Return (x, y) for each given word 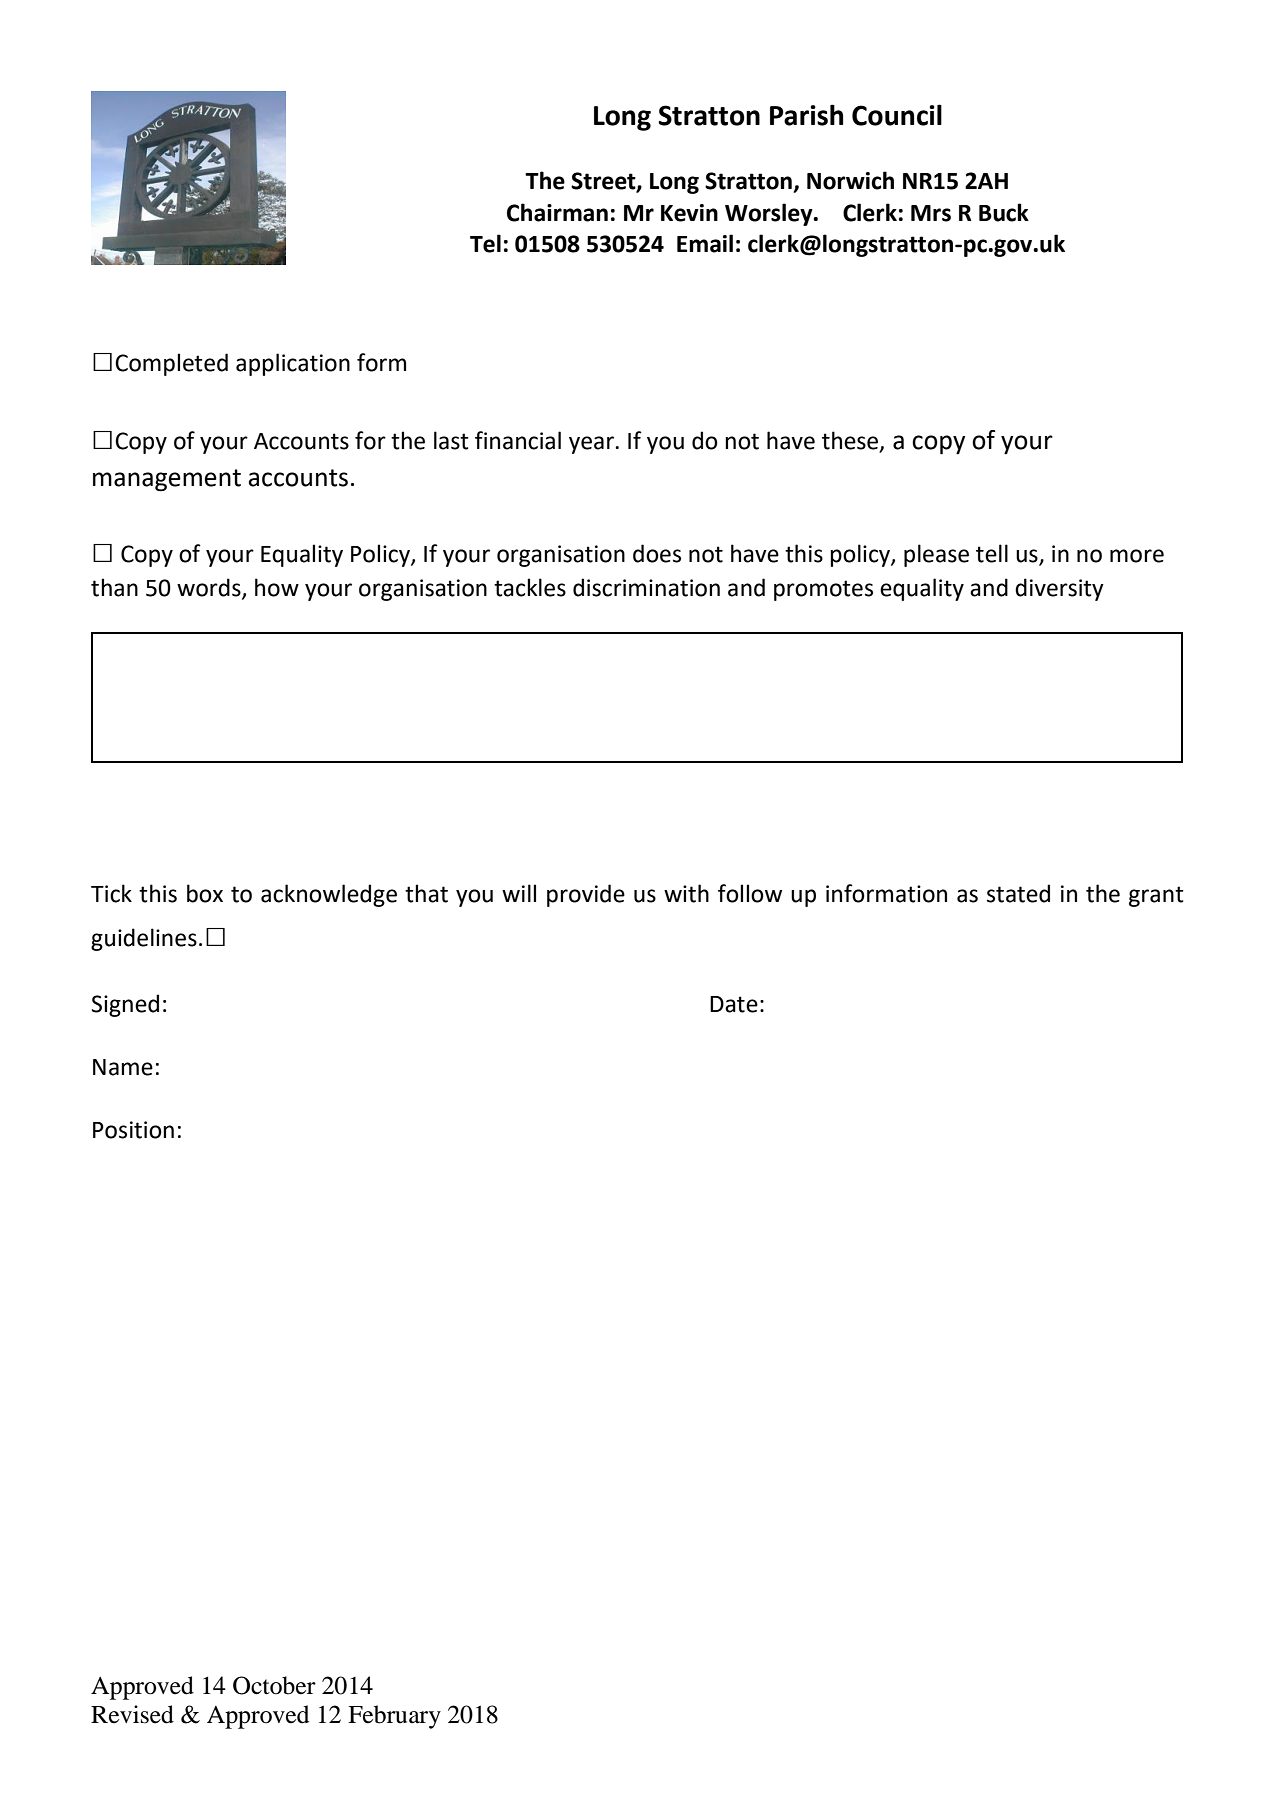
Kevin (689, 213)
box (205, 893)
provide (586, 895)
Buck (1004, 212)
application (293, 364)
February (394, 1717)
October (274, 1685)
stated (1018, 893)
